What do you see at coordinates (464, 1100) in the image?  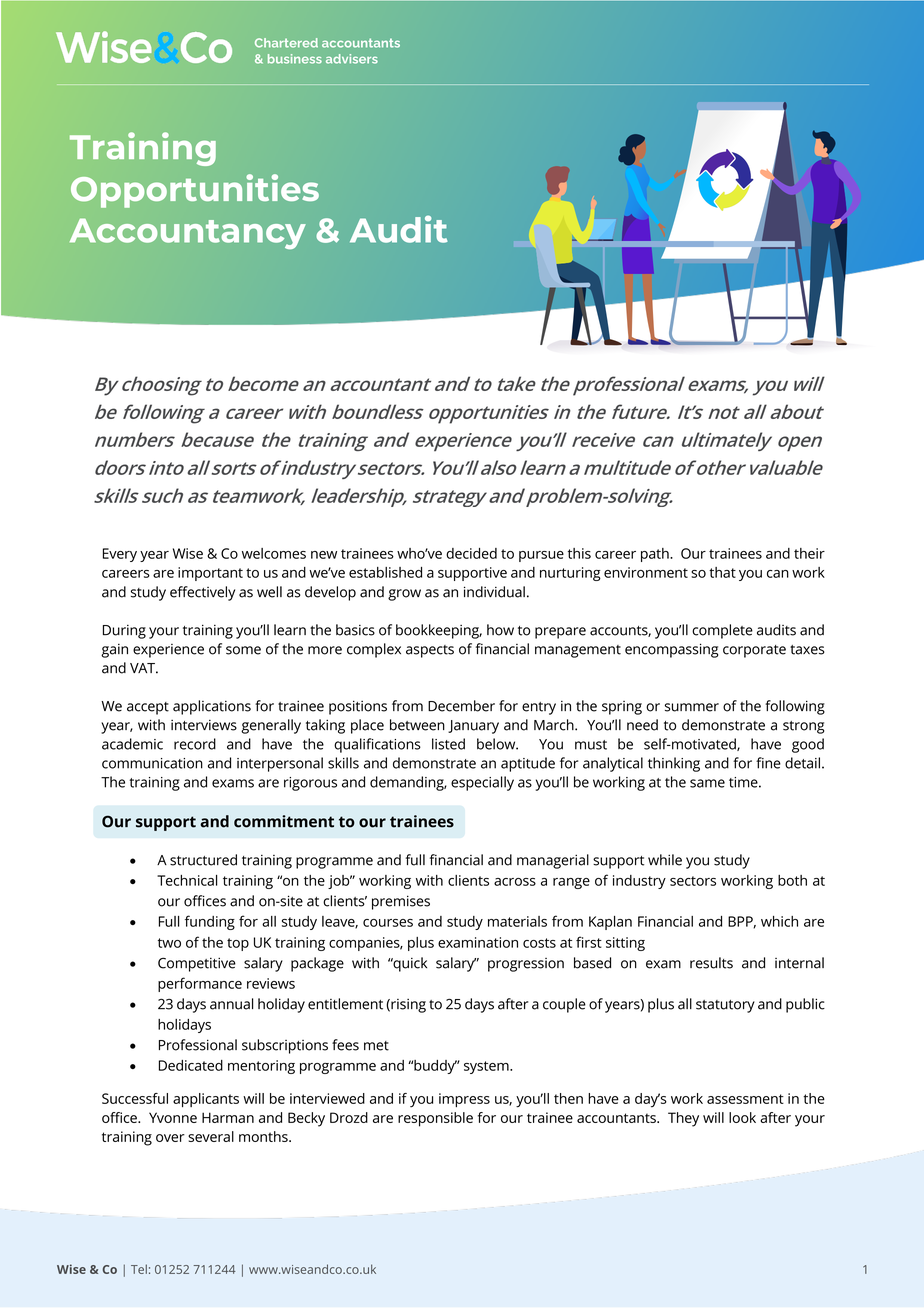 I see `impress` at bounding box center [464, 1100].
